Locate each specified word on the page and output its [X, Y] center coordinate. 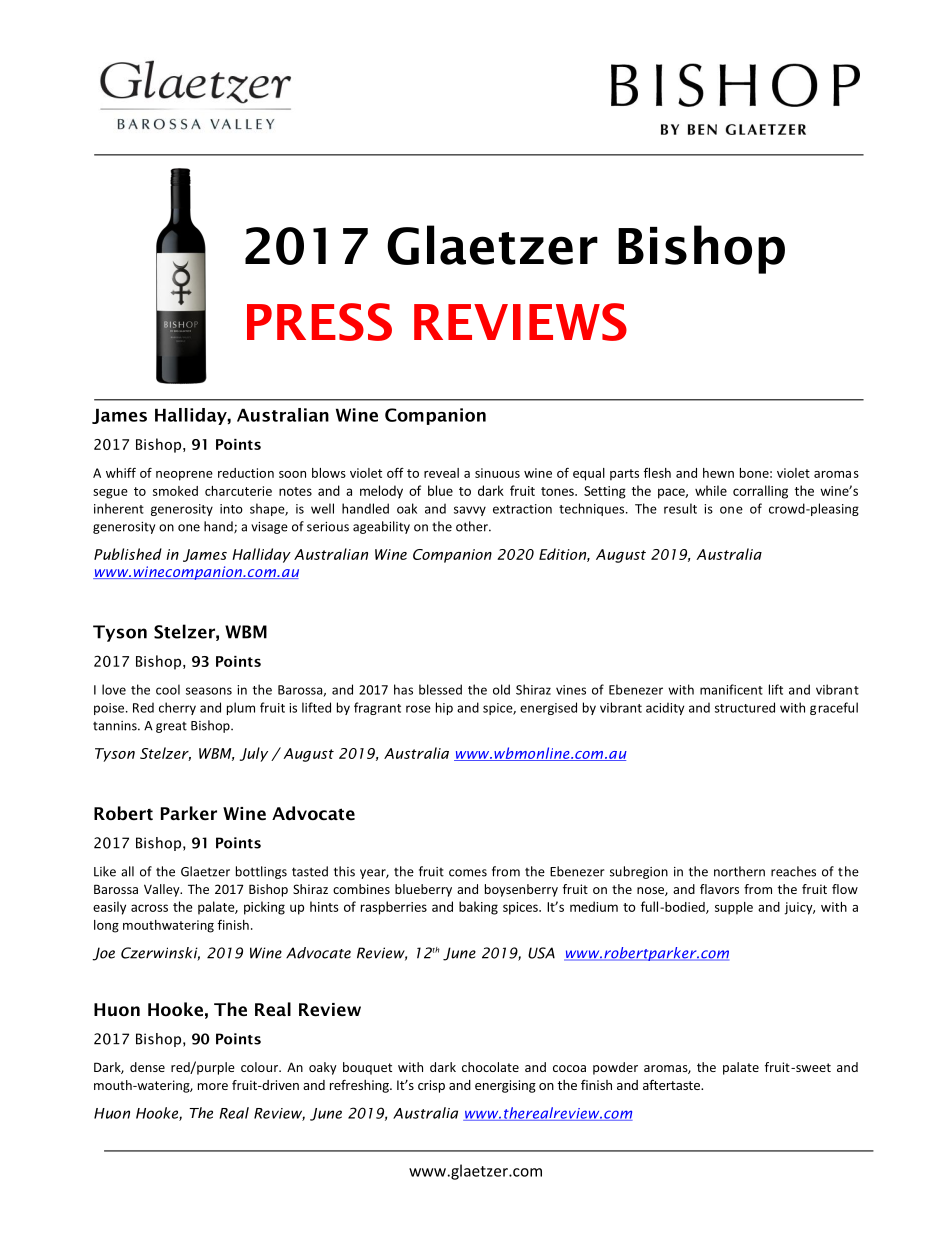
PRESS [319, 322]
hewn [718, 473]
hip [444, 708]
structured [745, 707]
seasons [209, 691]
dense [147, 1067]
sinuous [497, 473]
